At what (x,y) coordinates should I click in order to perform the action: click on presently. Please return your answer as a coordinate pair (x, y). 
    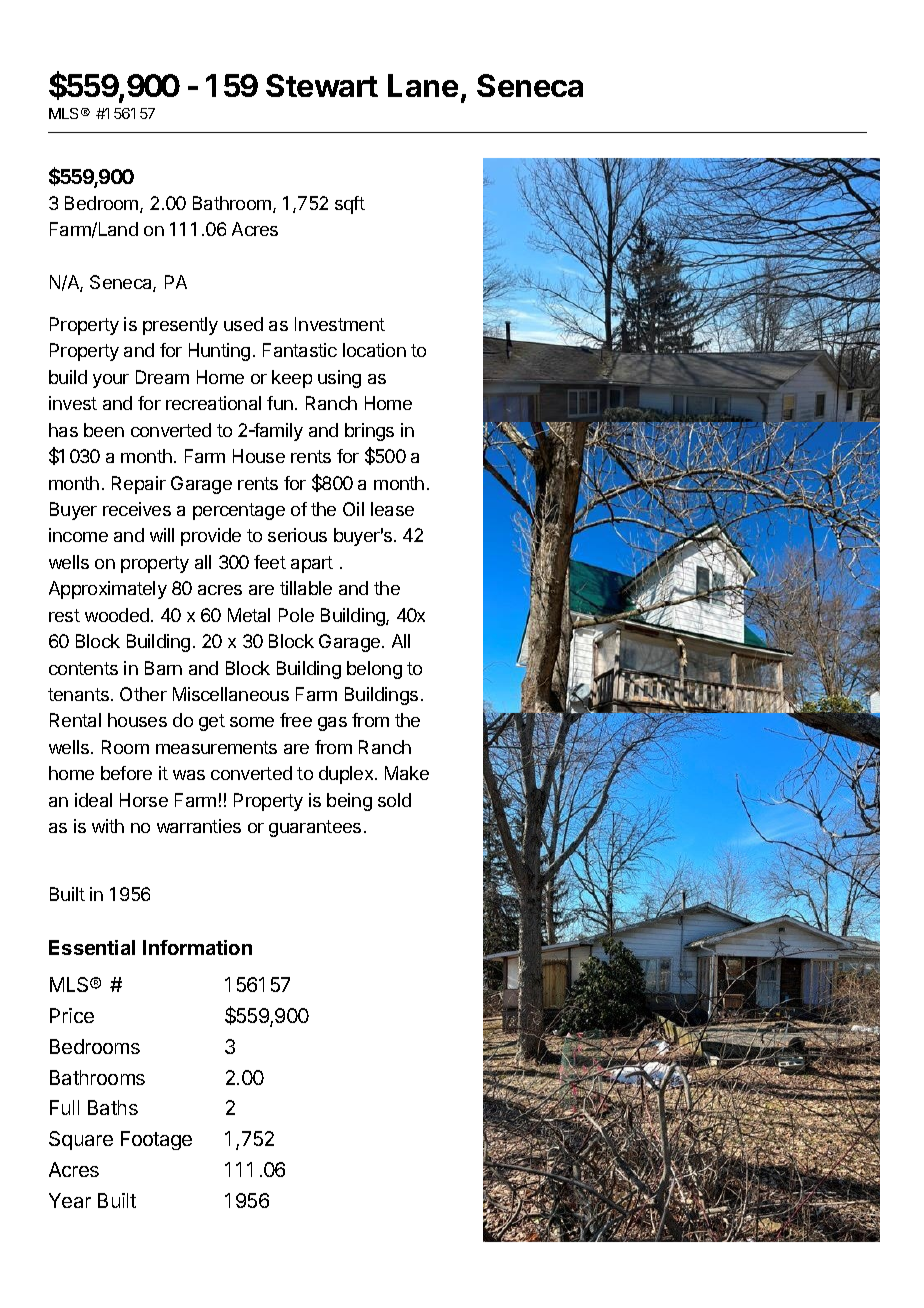
    Looking at the image, I should click on (180, 326).
